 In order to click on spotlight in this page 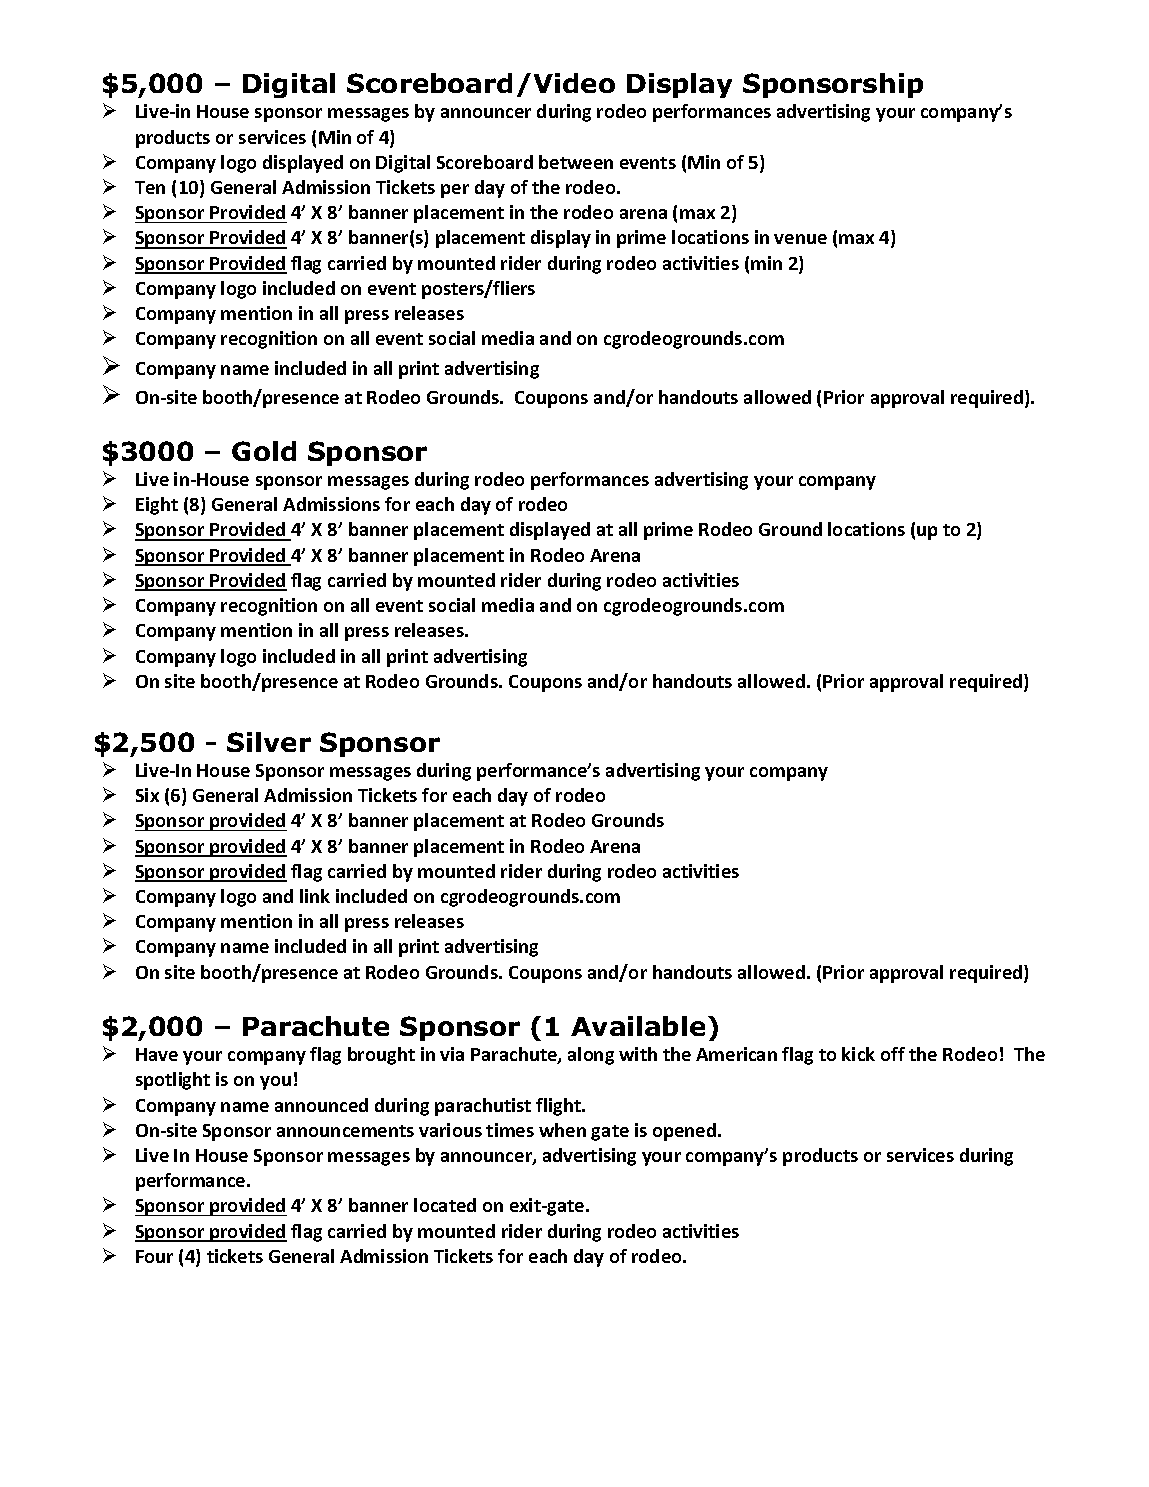, I will do `click(173, 1081)`.
